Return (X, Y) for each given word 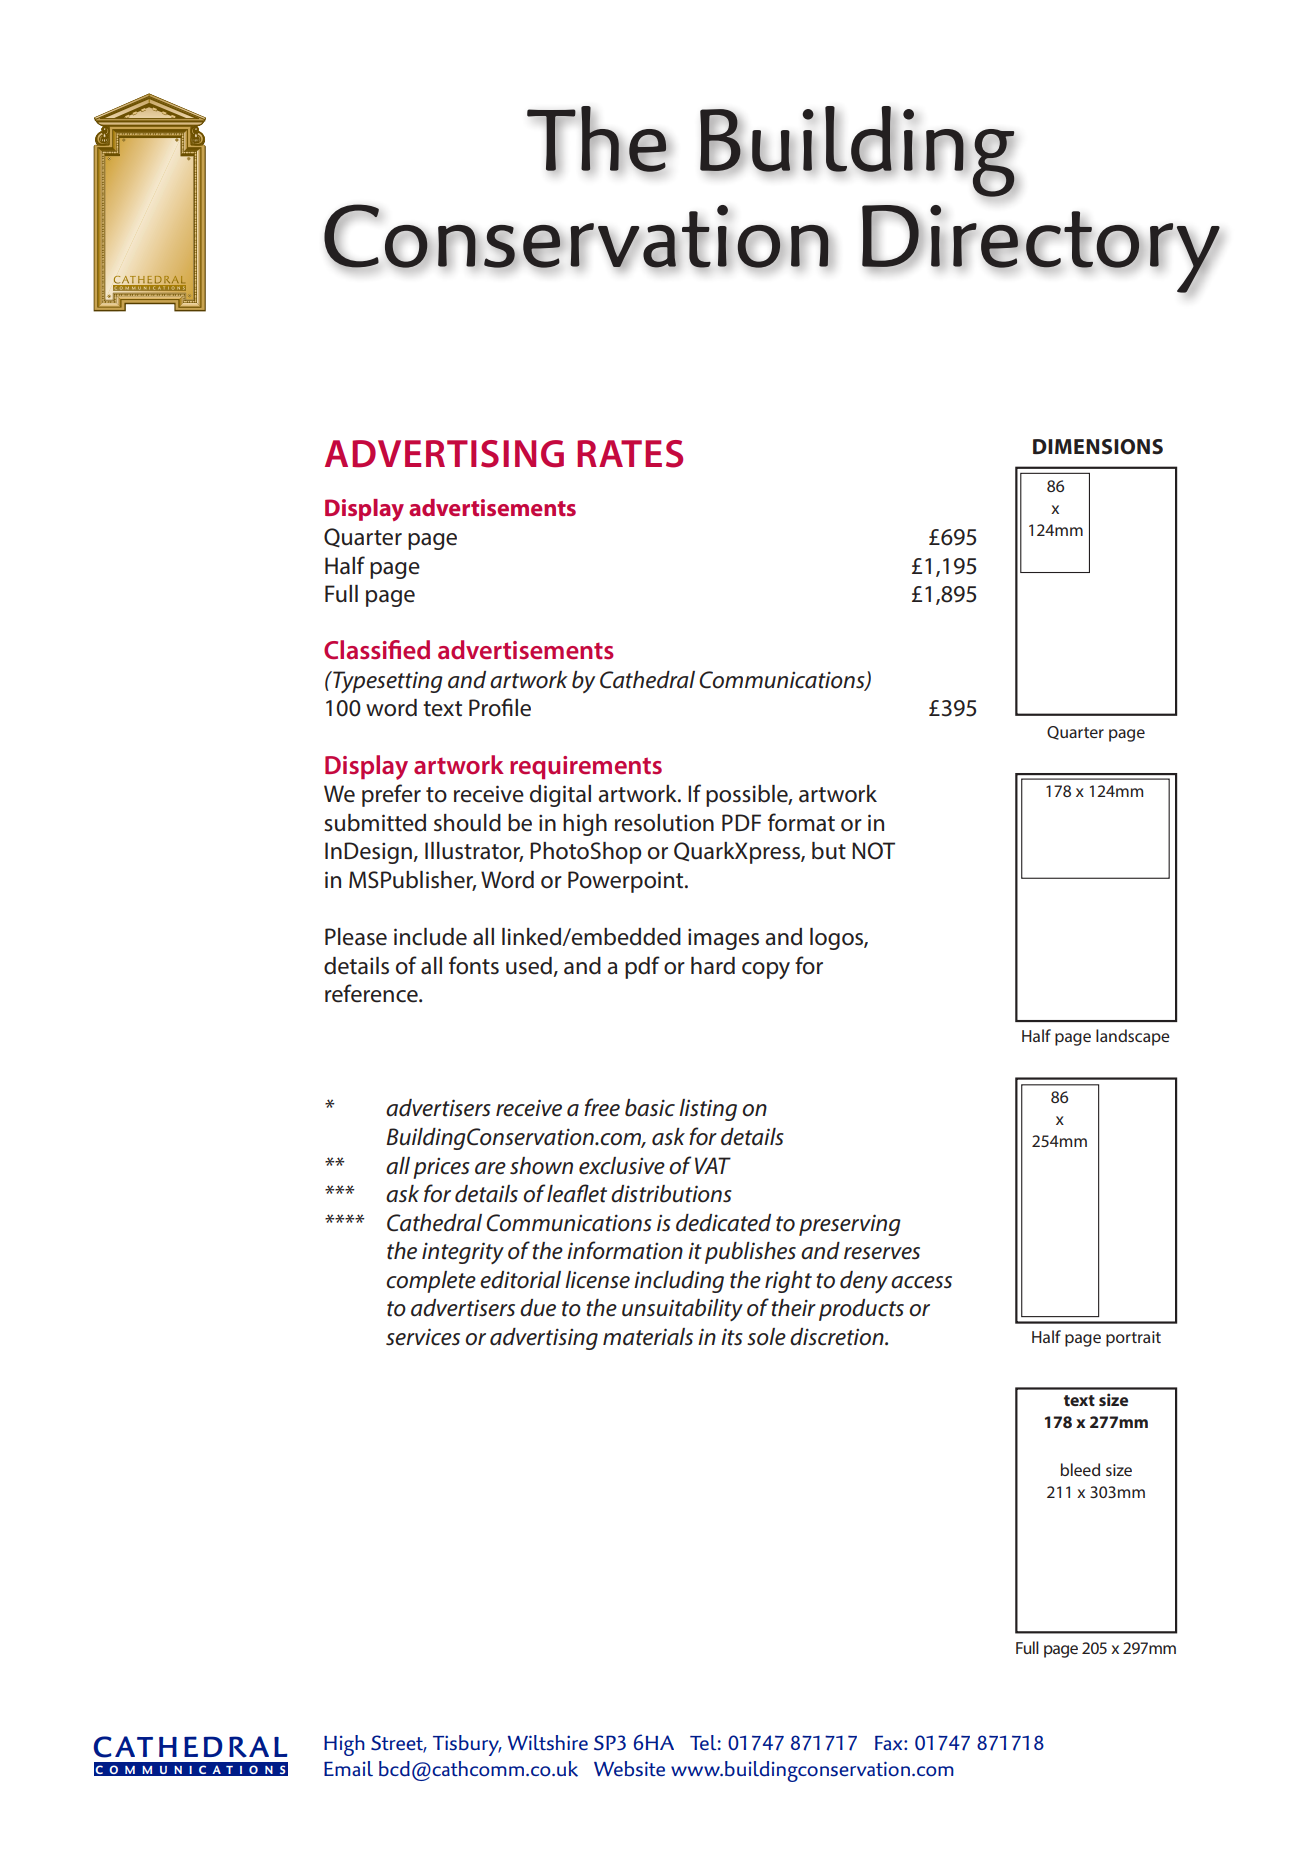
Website (629, 1769)
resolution (664, 823)
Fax (890, 1743)
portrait (1133, 1339)
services (423, 1337)
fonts (474, 965)
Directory (1041, 249)
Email (348, 1768)
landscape (1133, 1037)
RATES (630, 454)
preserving (850, 1225)
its (732, 1337)
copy (766, 970)
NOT (873, 851)
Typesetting (387, 682)
